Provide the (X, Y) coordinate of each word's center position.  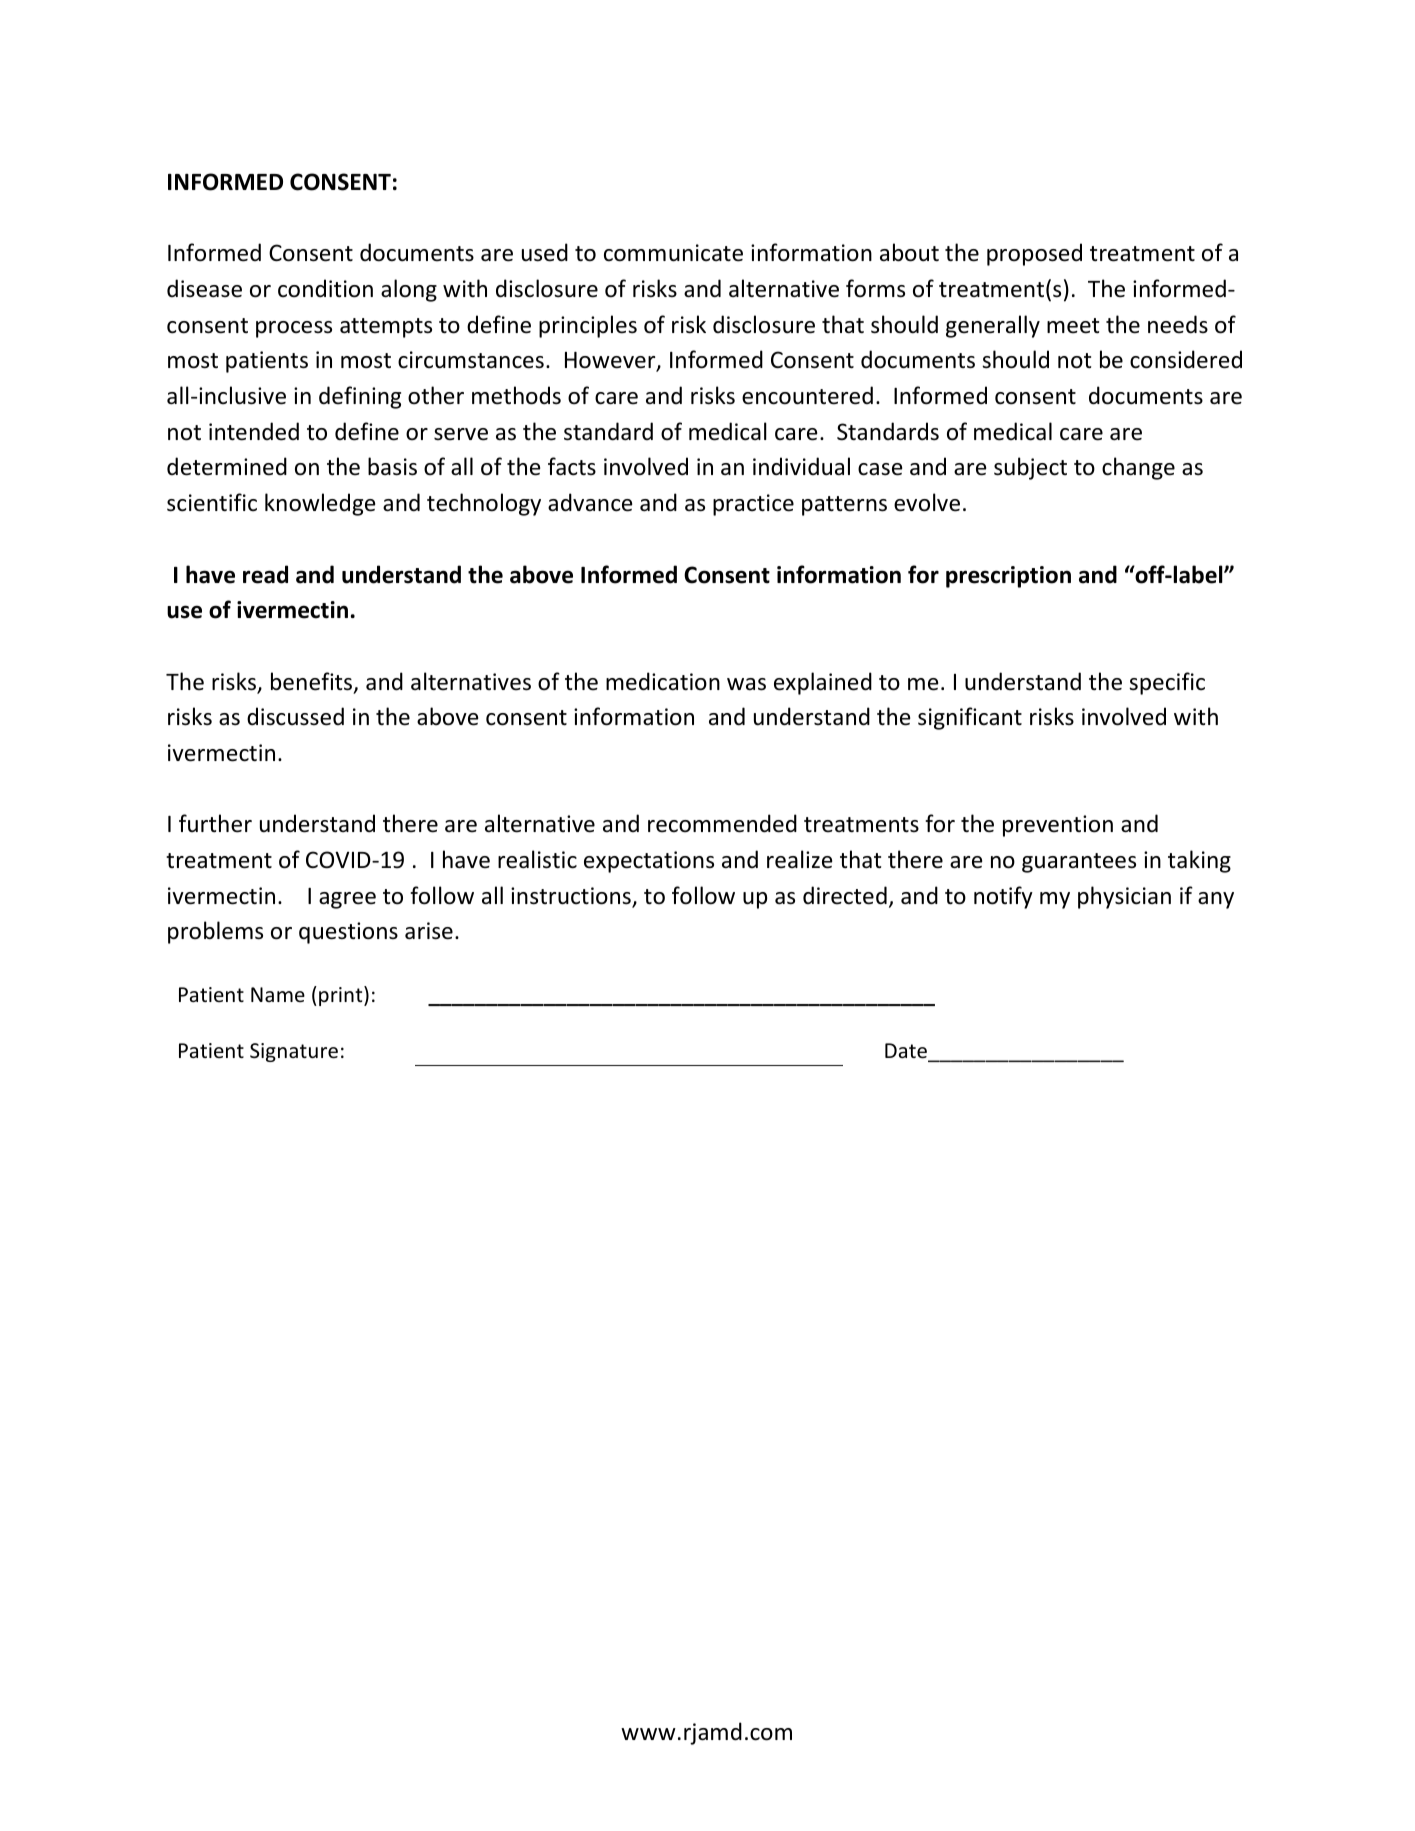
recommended (722, 823)
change (1138, 468)
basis (392, 466)
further (215, 823)
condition (325, 288)
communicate (673, 253)
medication (663, 681)
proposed (1034, 254)
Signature (294, 1052)
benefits (313, 682)
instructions (572, 897)
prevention (1058, 826)
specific (1167, 683)
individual (801, 466)
